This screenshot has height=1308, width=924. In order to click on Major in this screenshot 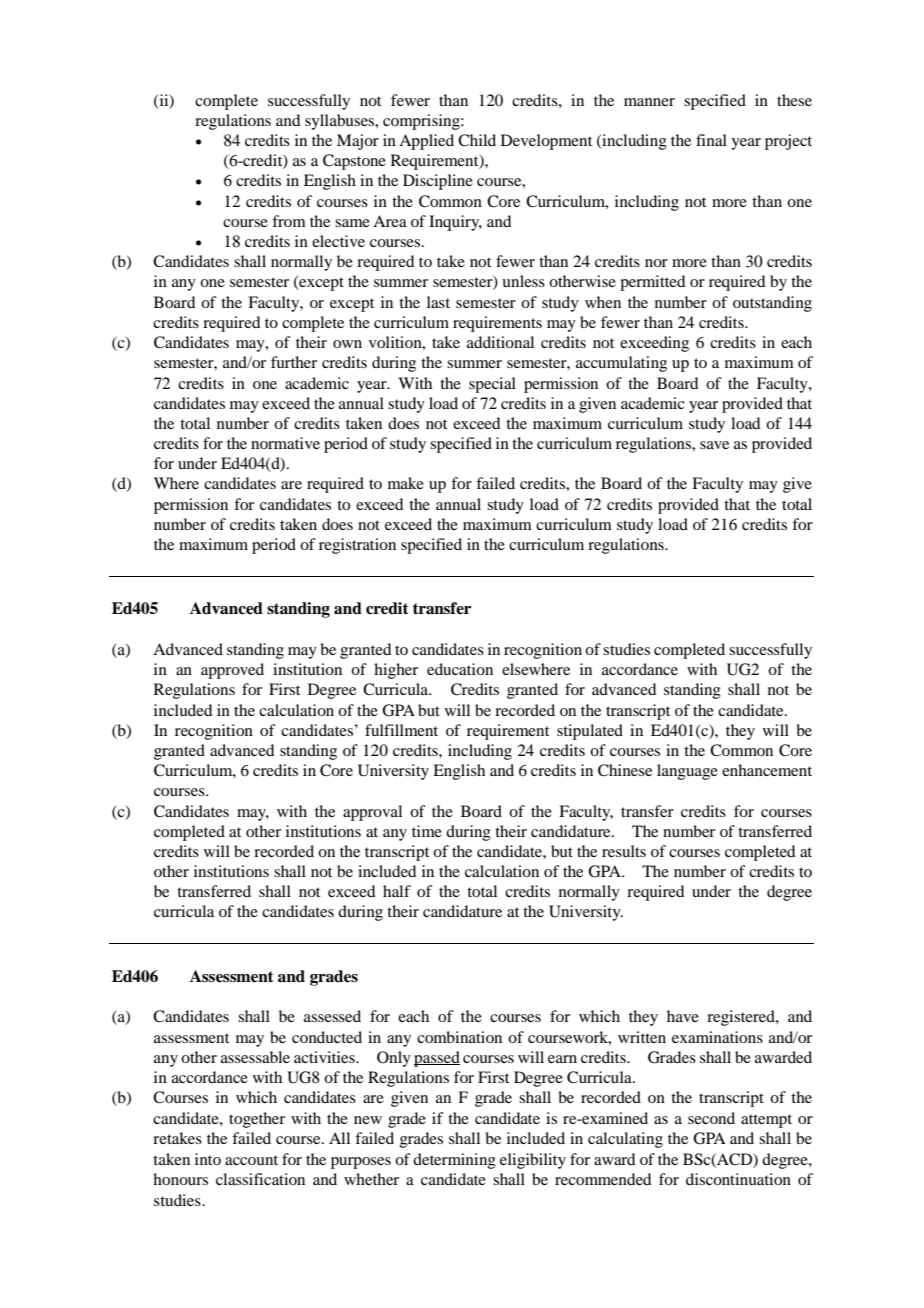, I will do `click(358, 142)`.
